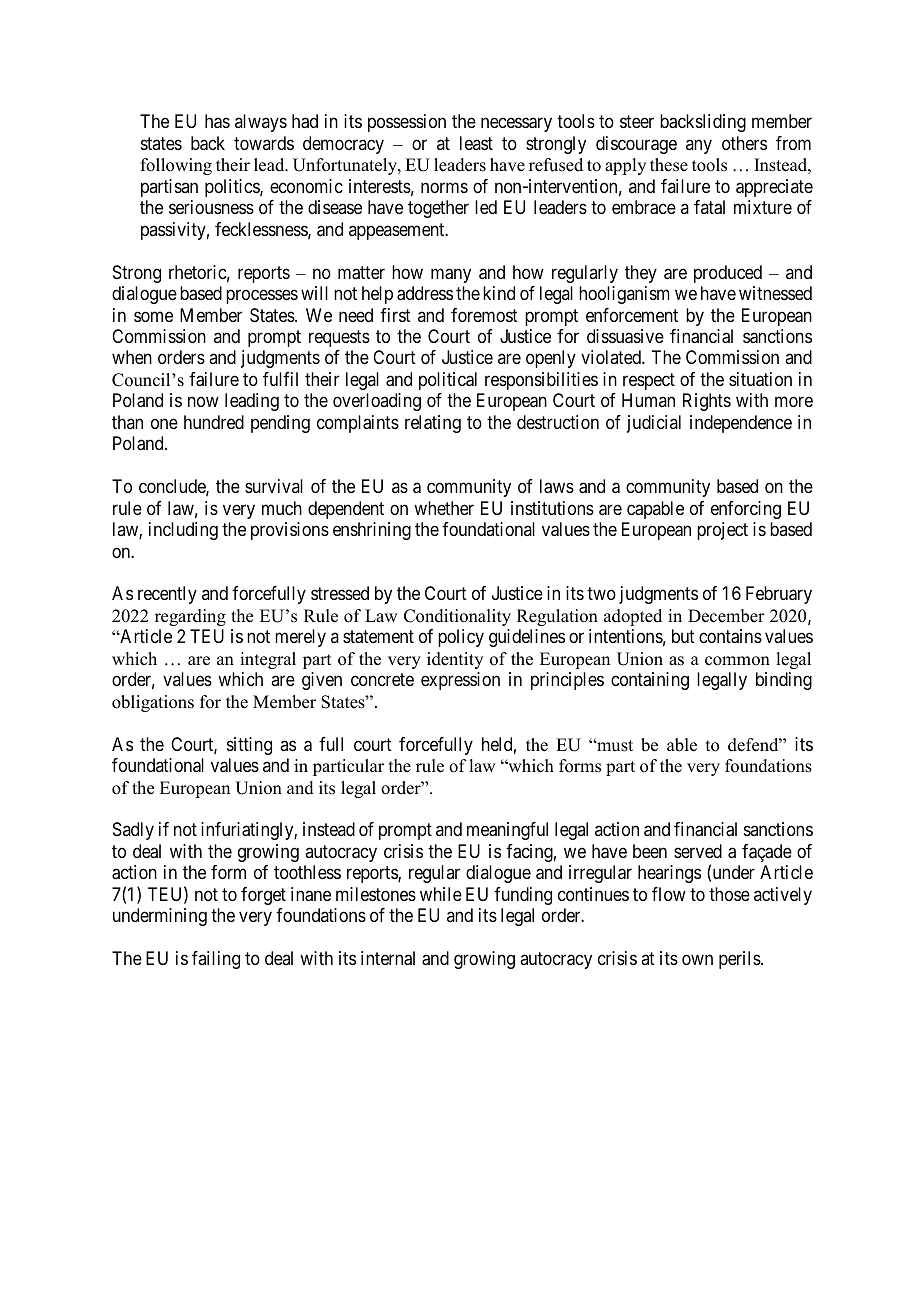  I want to click on Rights, so click(707, 402).
